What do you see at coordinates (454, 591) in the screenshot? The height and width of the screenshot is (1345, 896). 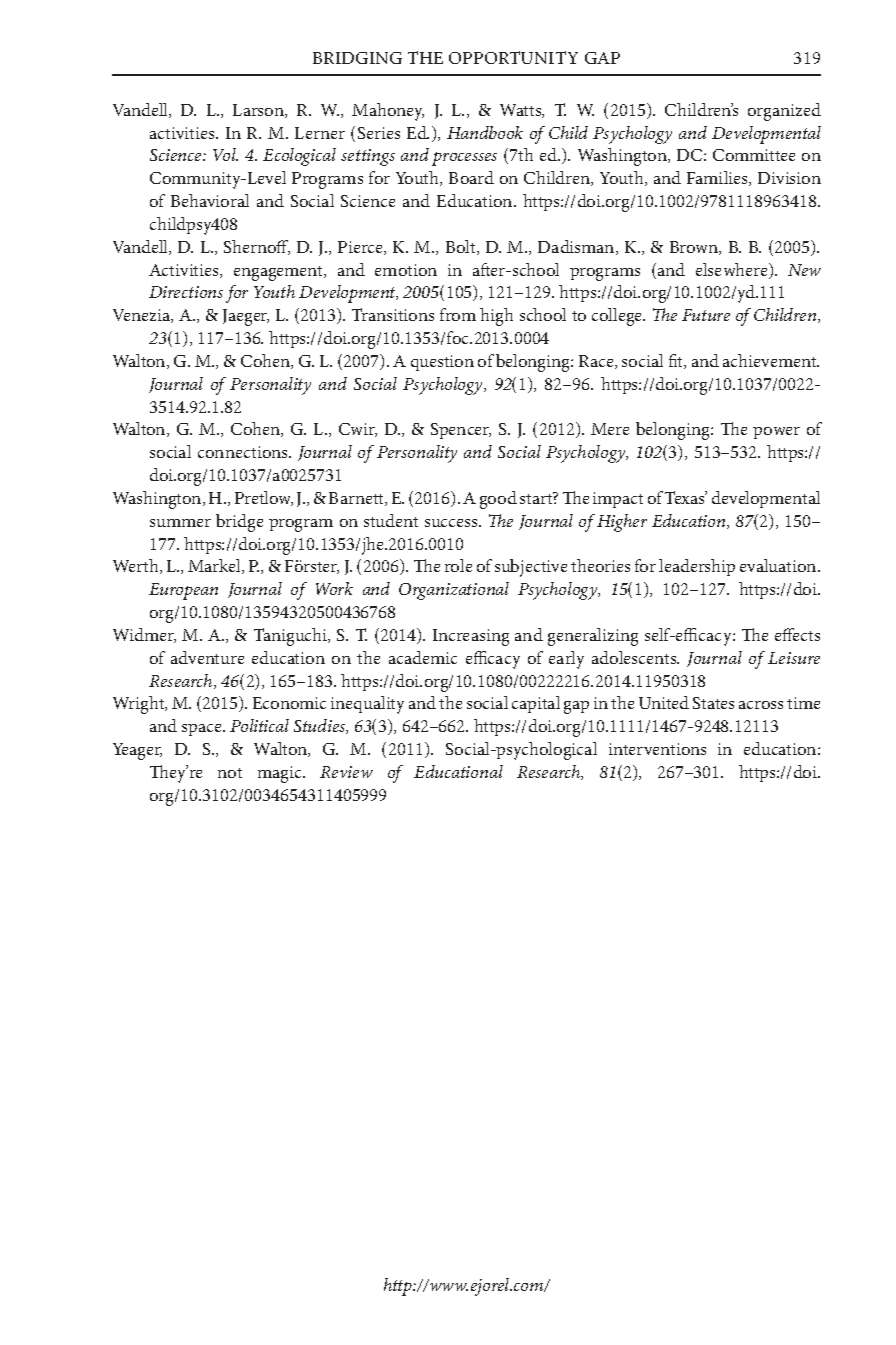 I see `Organizational` at bounding box center [454, 591].
